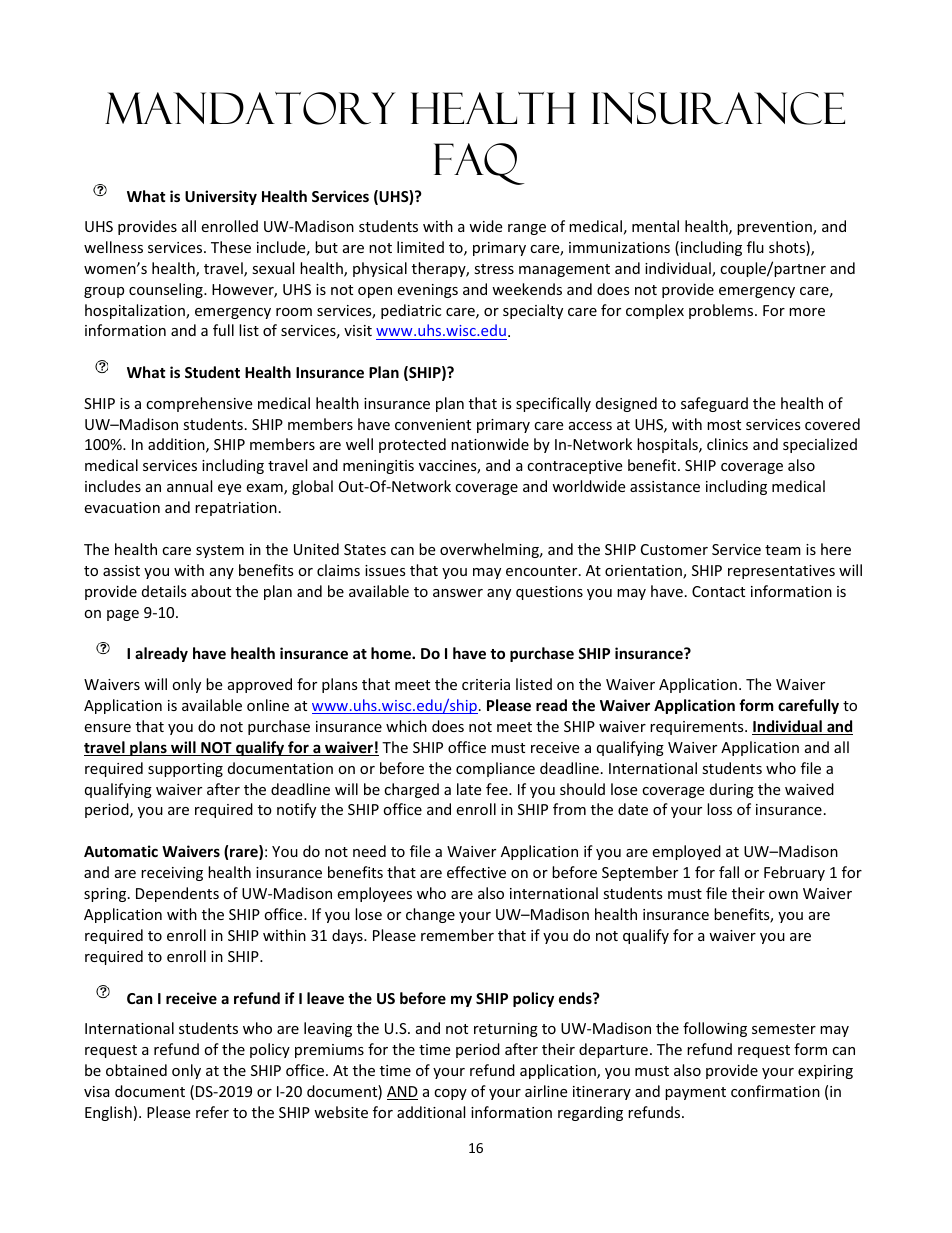 Image resolution: width=952 pixels, height=1233 pixels. I want to click on prevention, so click(775, 228).
